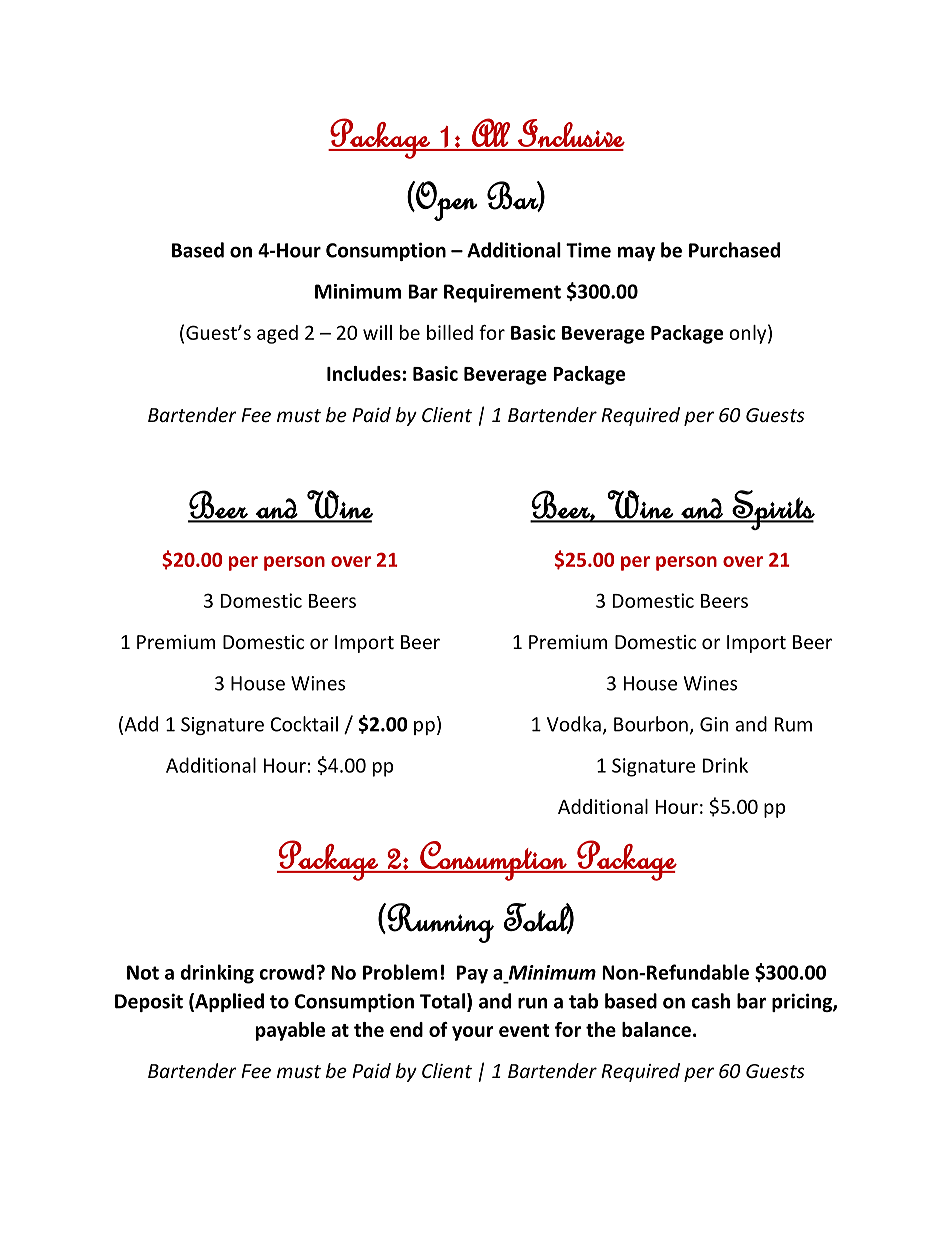 This screenshot has width=952, height=1233. Describe the element at coordinates (773, 510) in the screenshot. I see `Spirits` at that location.
